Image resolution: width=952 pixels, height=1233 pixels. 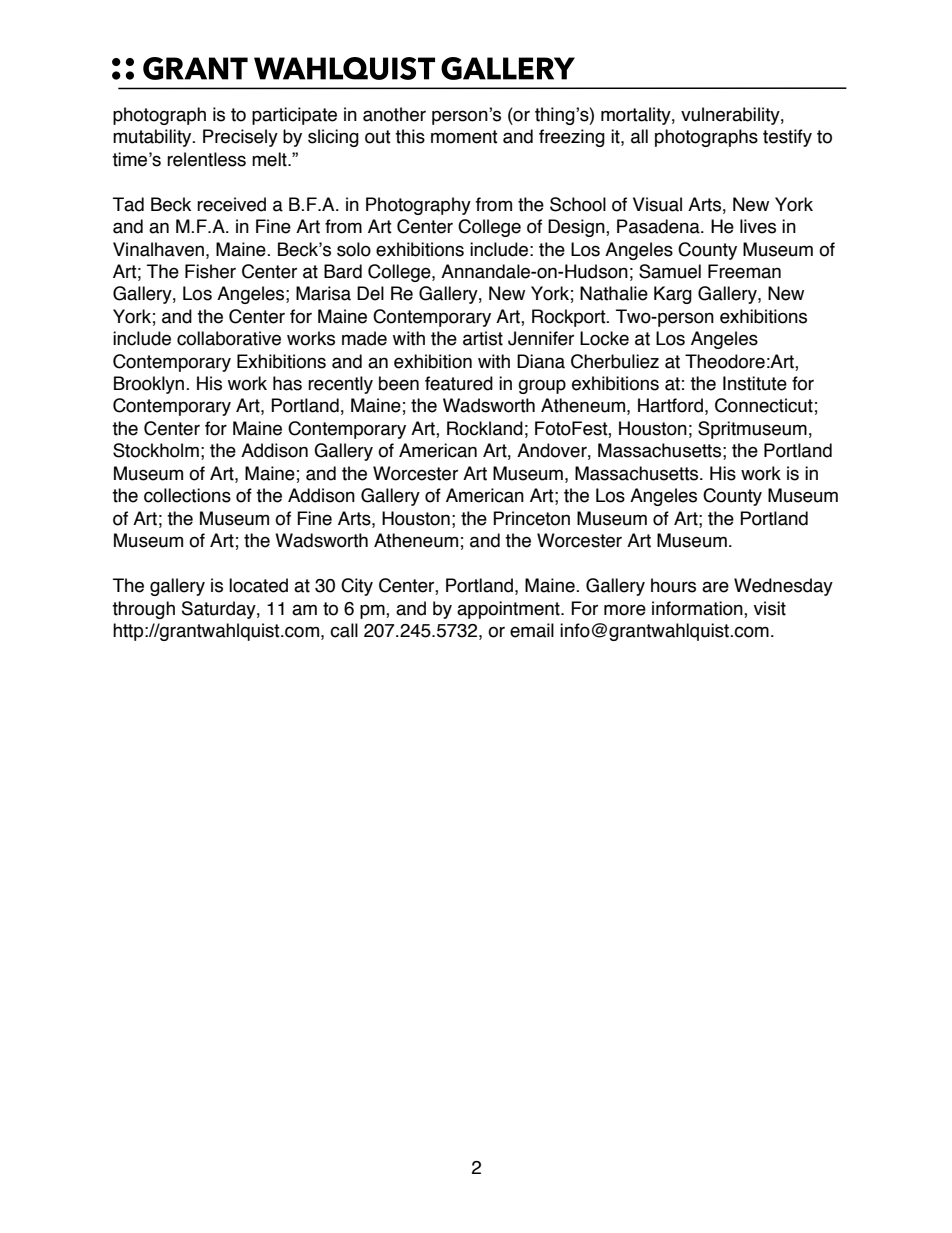 What do you see at coordinates (787, 138) in the screenshot?
I see `testify` at bounding box center [787, 138].
